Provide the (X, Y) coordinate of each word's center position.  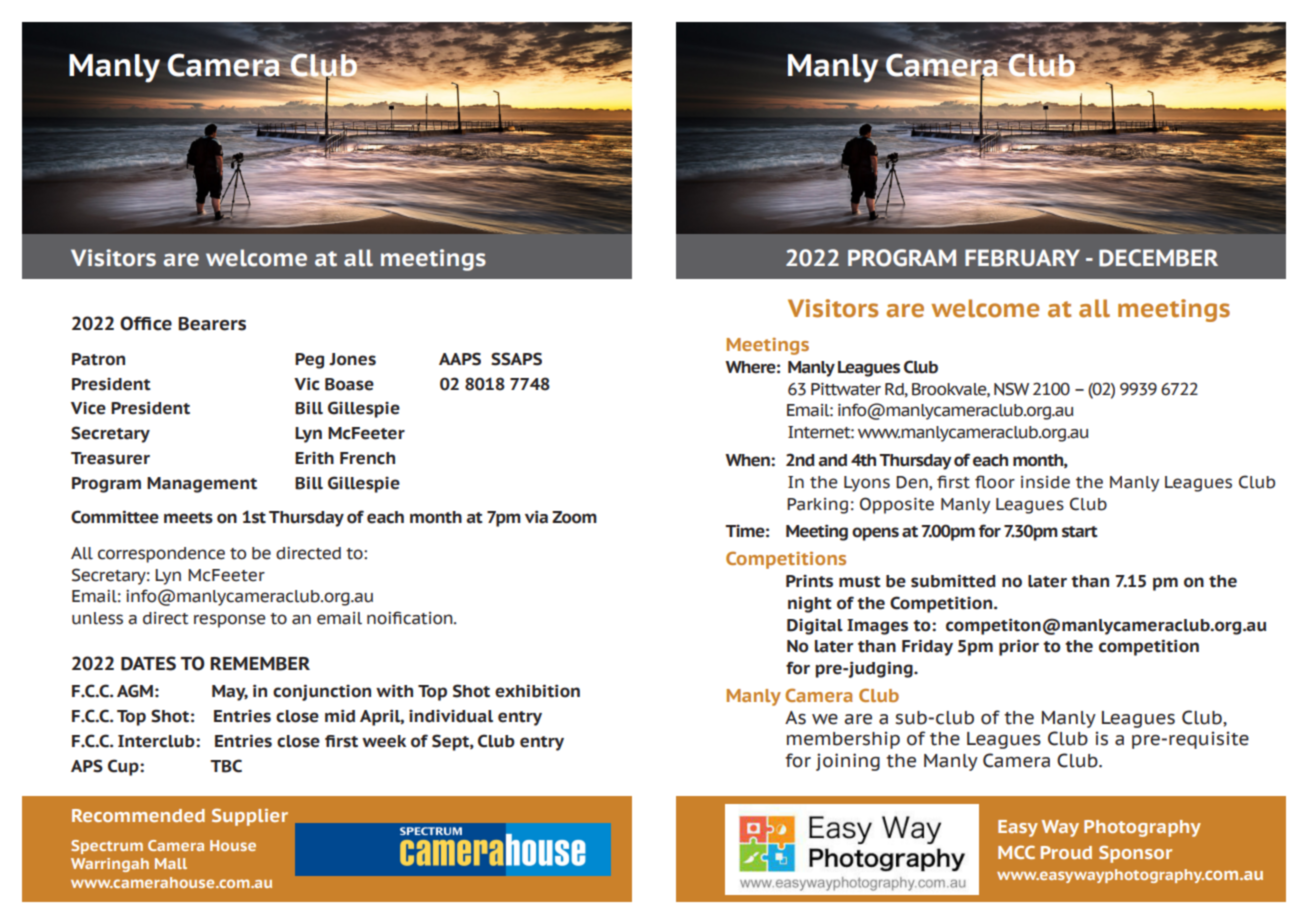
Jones (352, 359)
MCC (1016, 852)
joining (848, 762)
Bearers (212, 324)
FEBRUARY (1022, 258)
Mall (171, 863)
